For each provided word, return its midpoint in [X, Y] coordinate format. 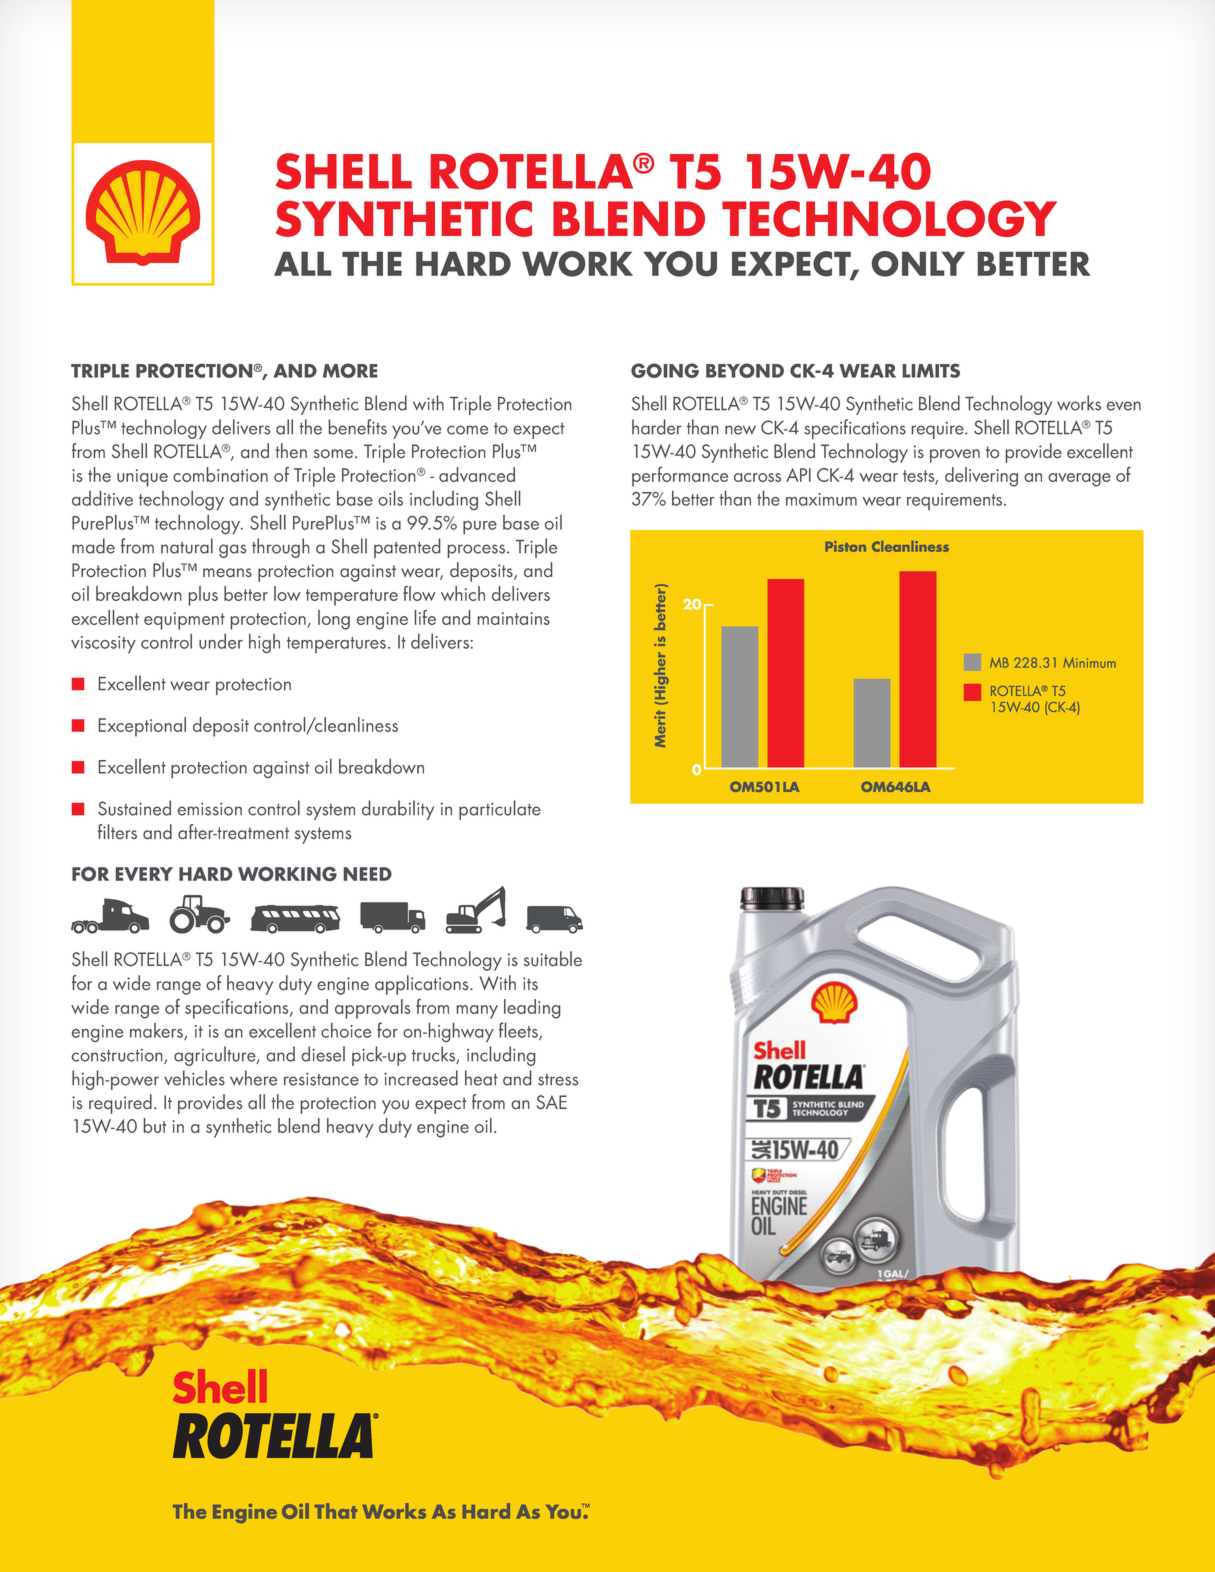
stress [558, 1080]
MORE [350, 370]
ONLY [918, 264]
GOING [665, 370]
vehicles [194, 1078]
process [476, 551]
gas [232, 551]
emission [210, 809]
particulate [500, 810]
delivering [981, 477]
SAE [551, 1102]
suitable [553, 959]
